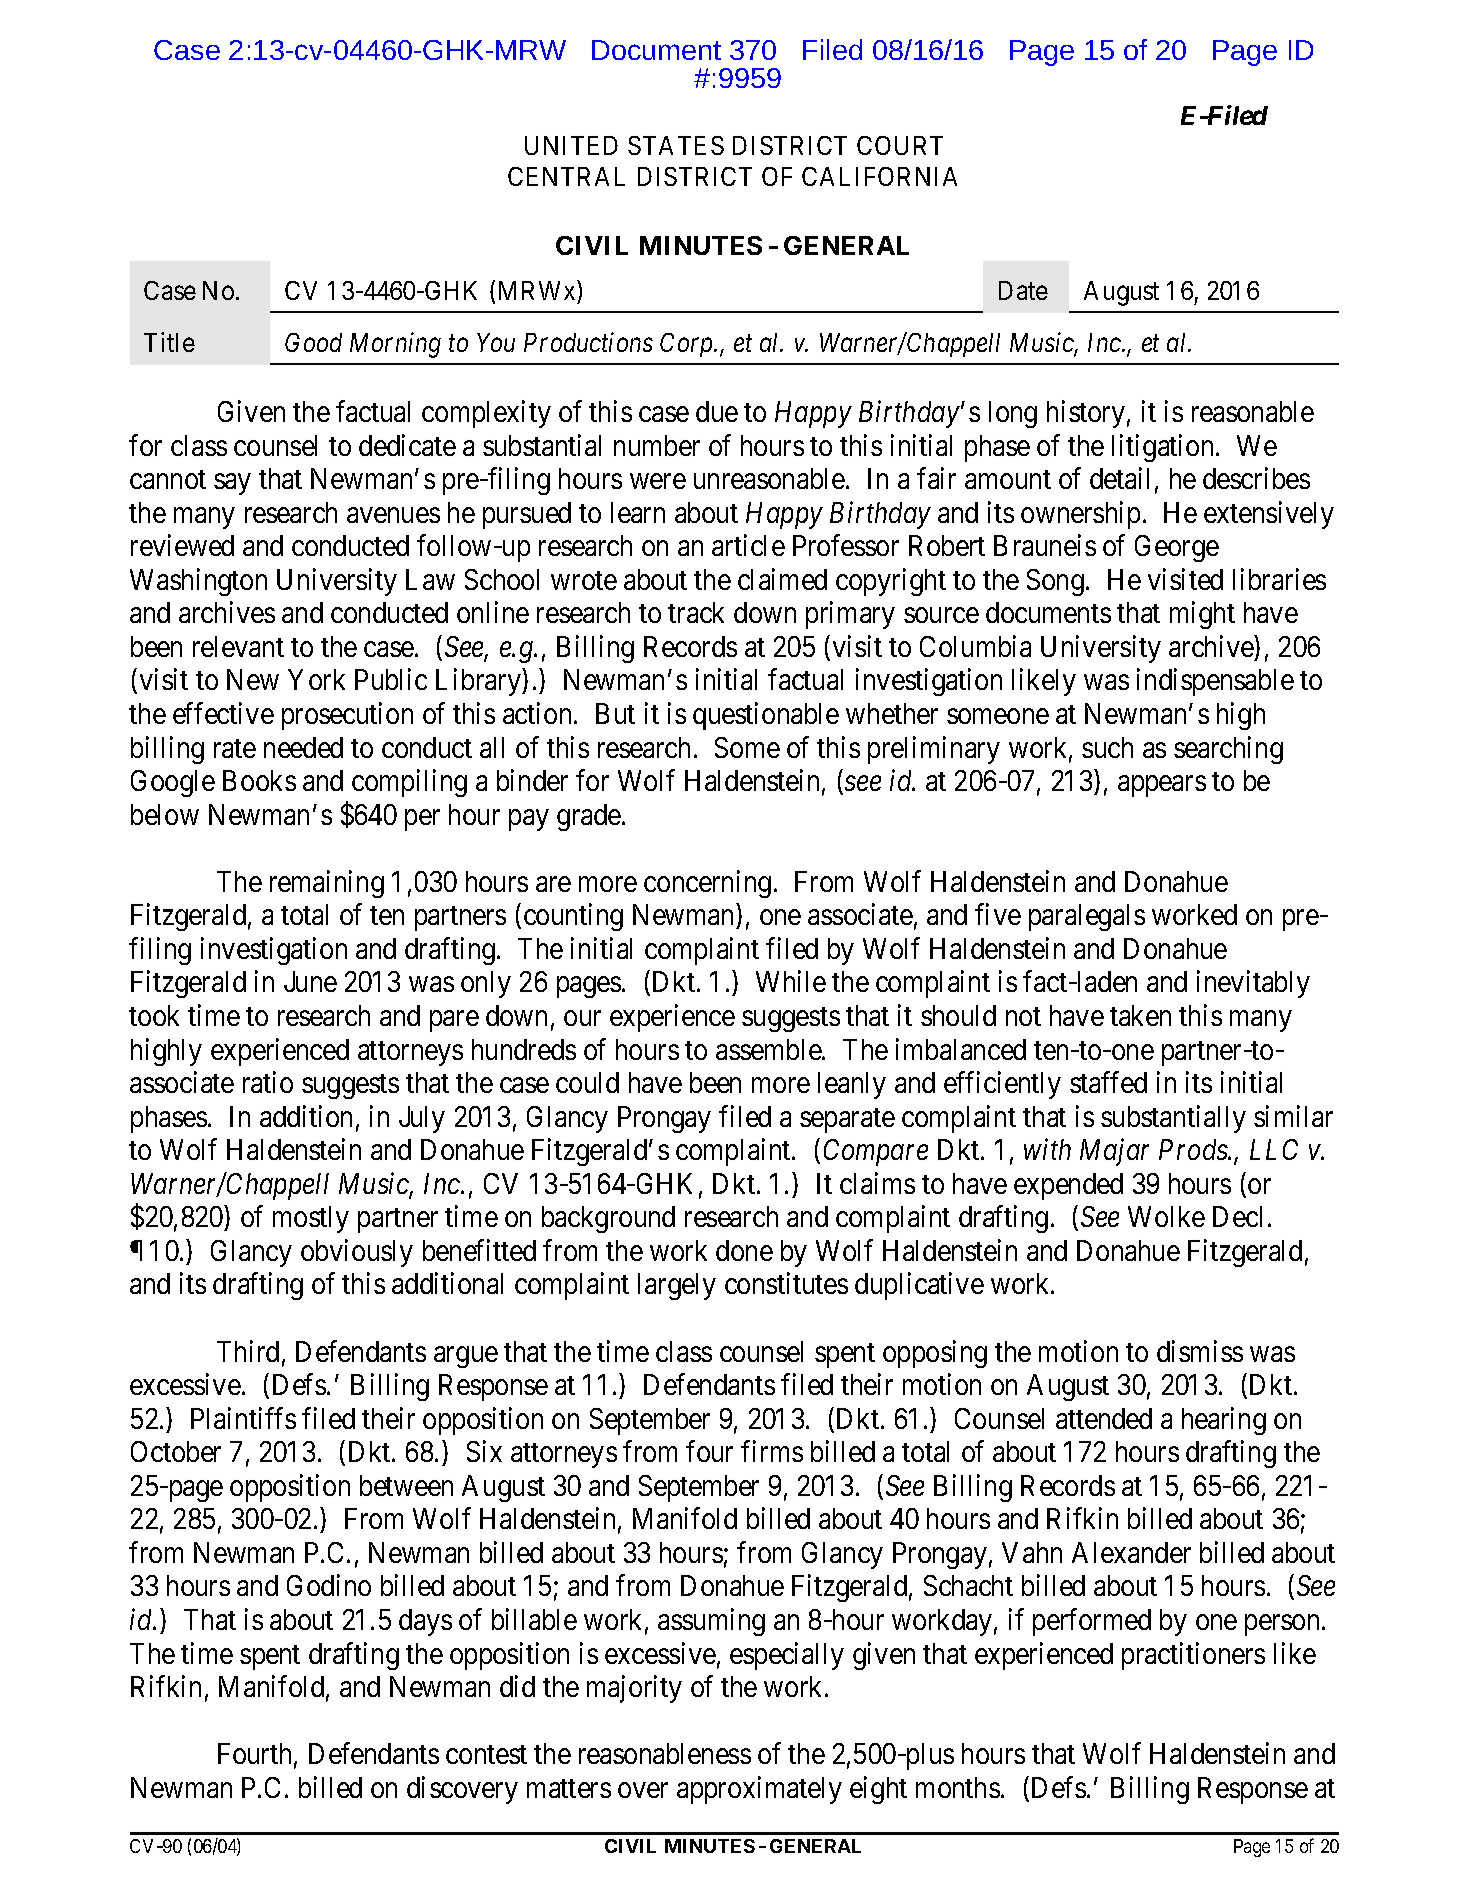 The width and height of the screenshot is (1469, 1901). I want to click on Decl, so click(1237, 1216).
